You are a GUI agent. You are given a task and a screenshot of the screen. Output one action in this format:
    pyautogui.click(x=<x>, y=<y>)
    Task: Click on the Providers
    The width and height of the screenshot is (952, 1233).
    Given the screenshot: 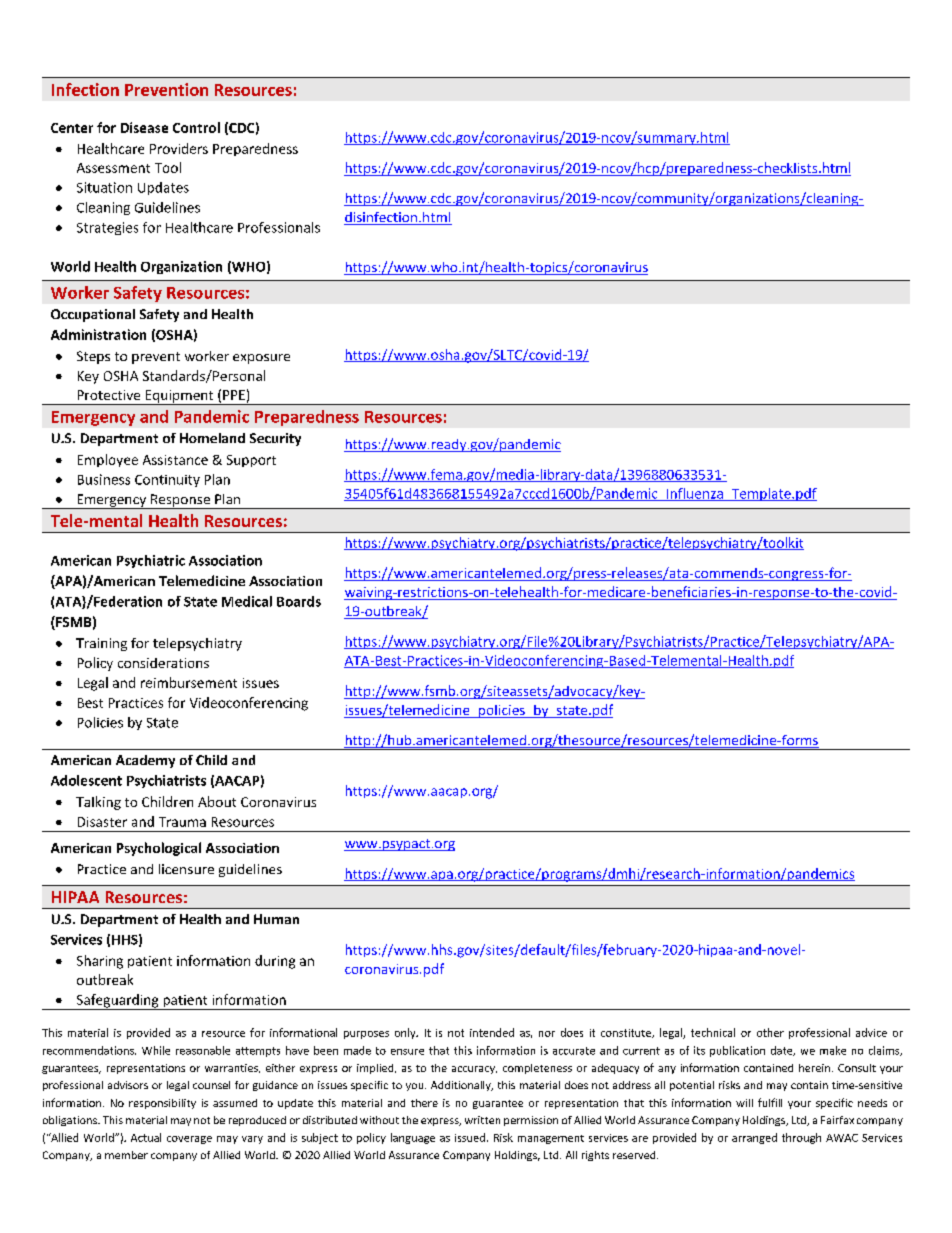 What is the action you would take?
    pyautogui.click(x=179, y=148)
